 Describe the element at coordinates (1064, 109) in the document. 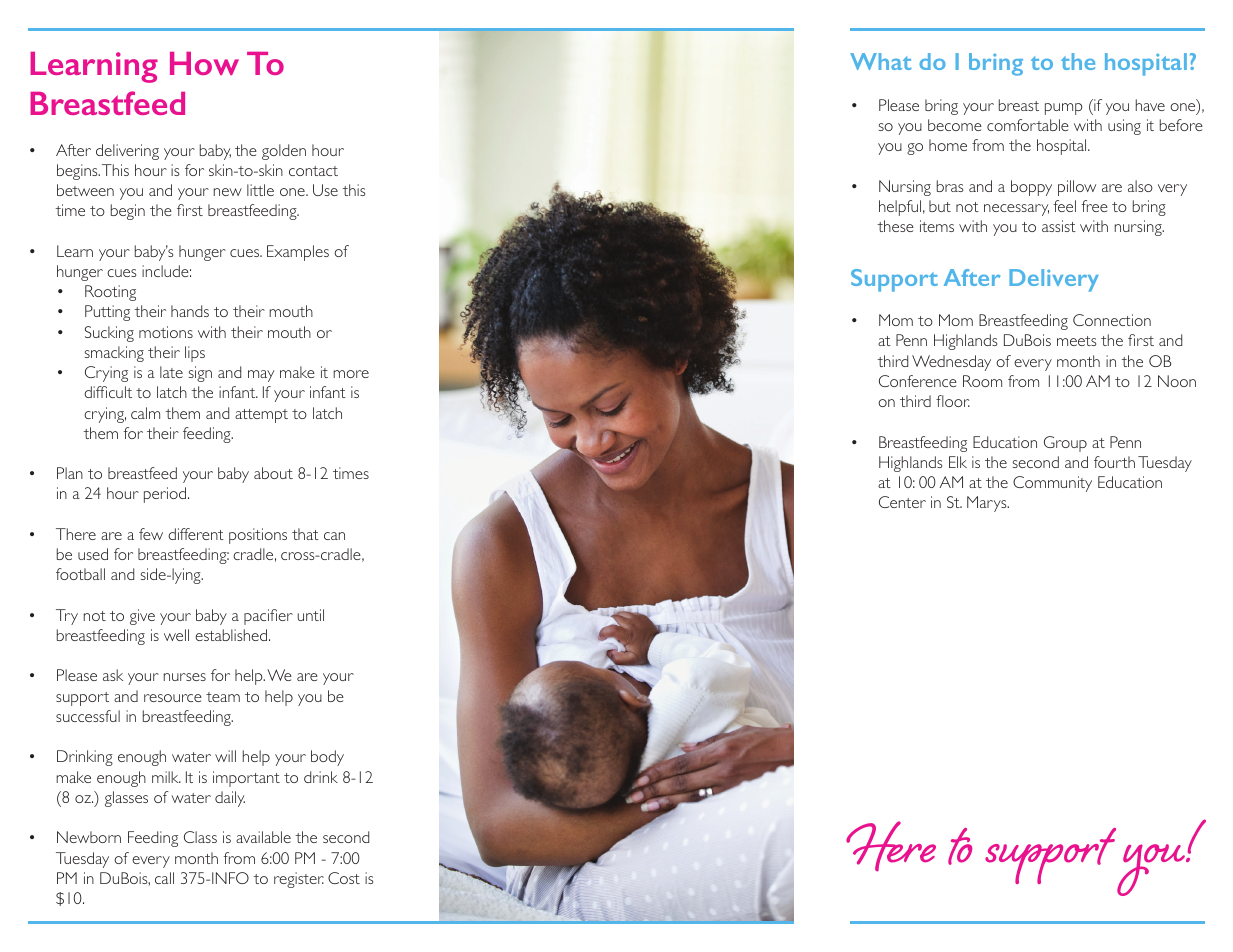

I see `pump` at that location.
